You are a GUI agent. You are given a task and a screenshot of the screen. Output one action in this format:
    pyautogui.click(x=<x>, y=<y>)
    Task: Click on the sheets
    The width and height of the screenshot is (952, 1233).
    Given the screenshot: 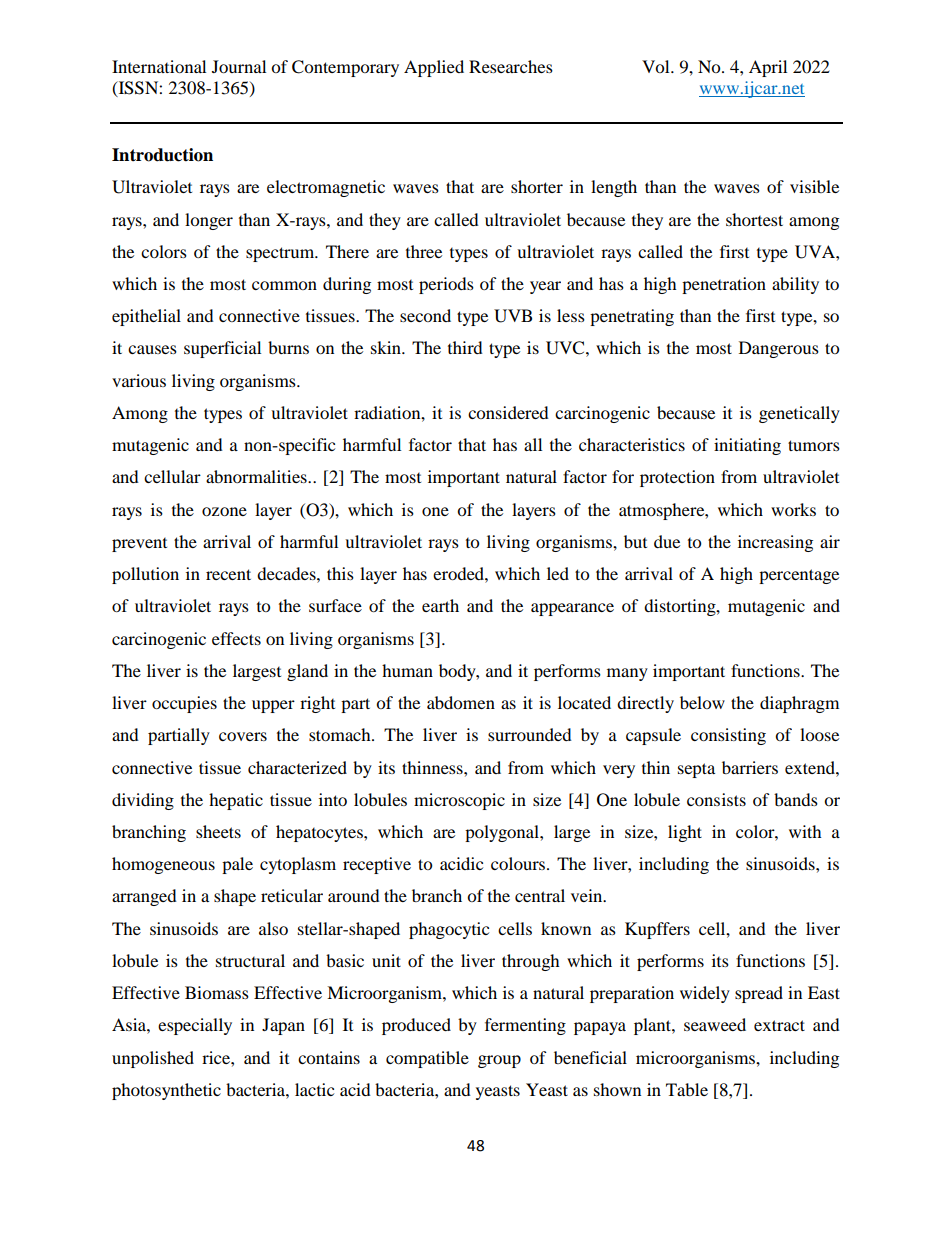 What is the action you would take?
    pyautogui.click(x=218, y=831)
